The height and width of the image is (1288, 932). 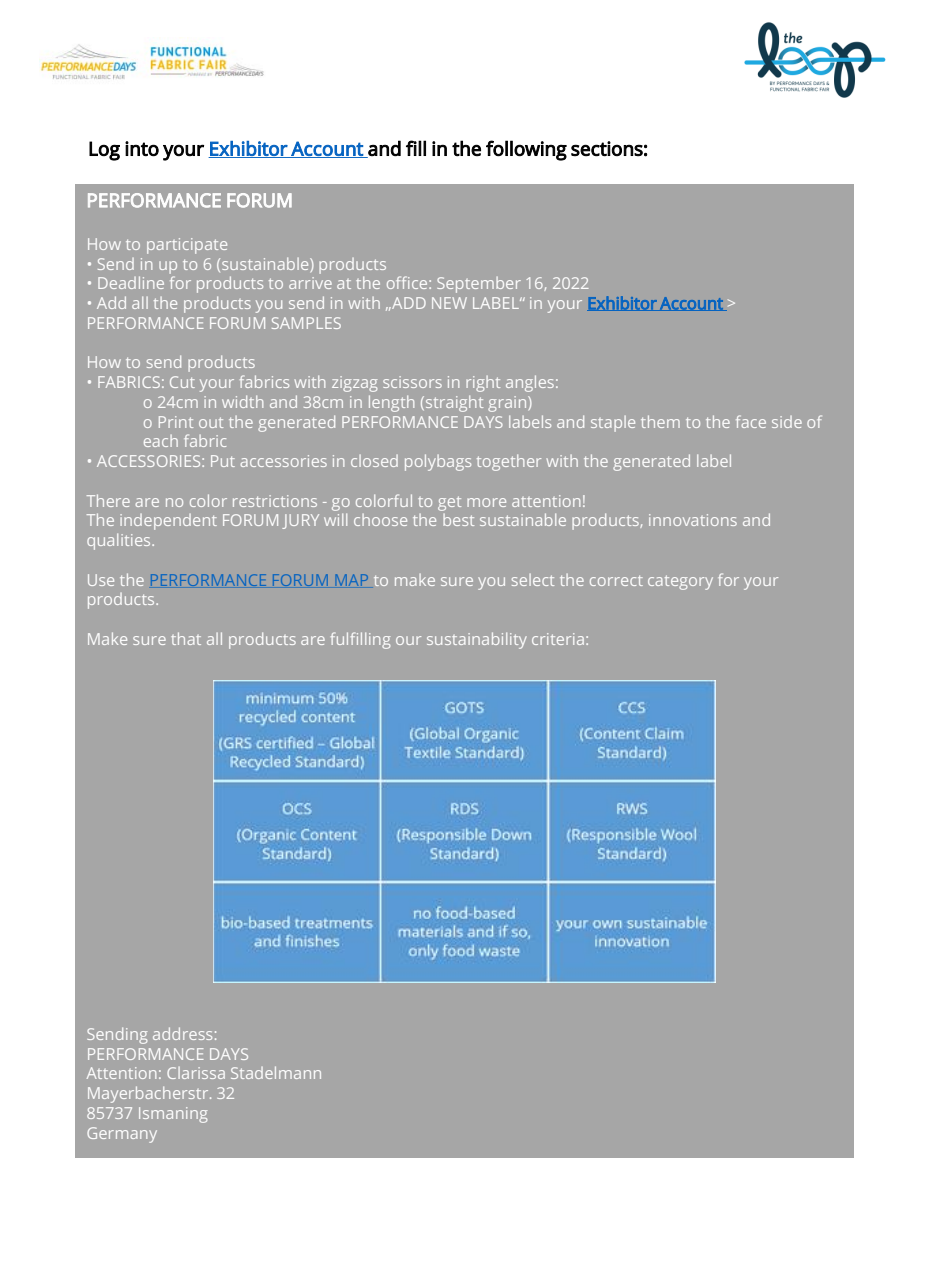 I want to click on Clarissa, so click(x=196, y=1073).
